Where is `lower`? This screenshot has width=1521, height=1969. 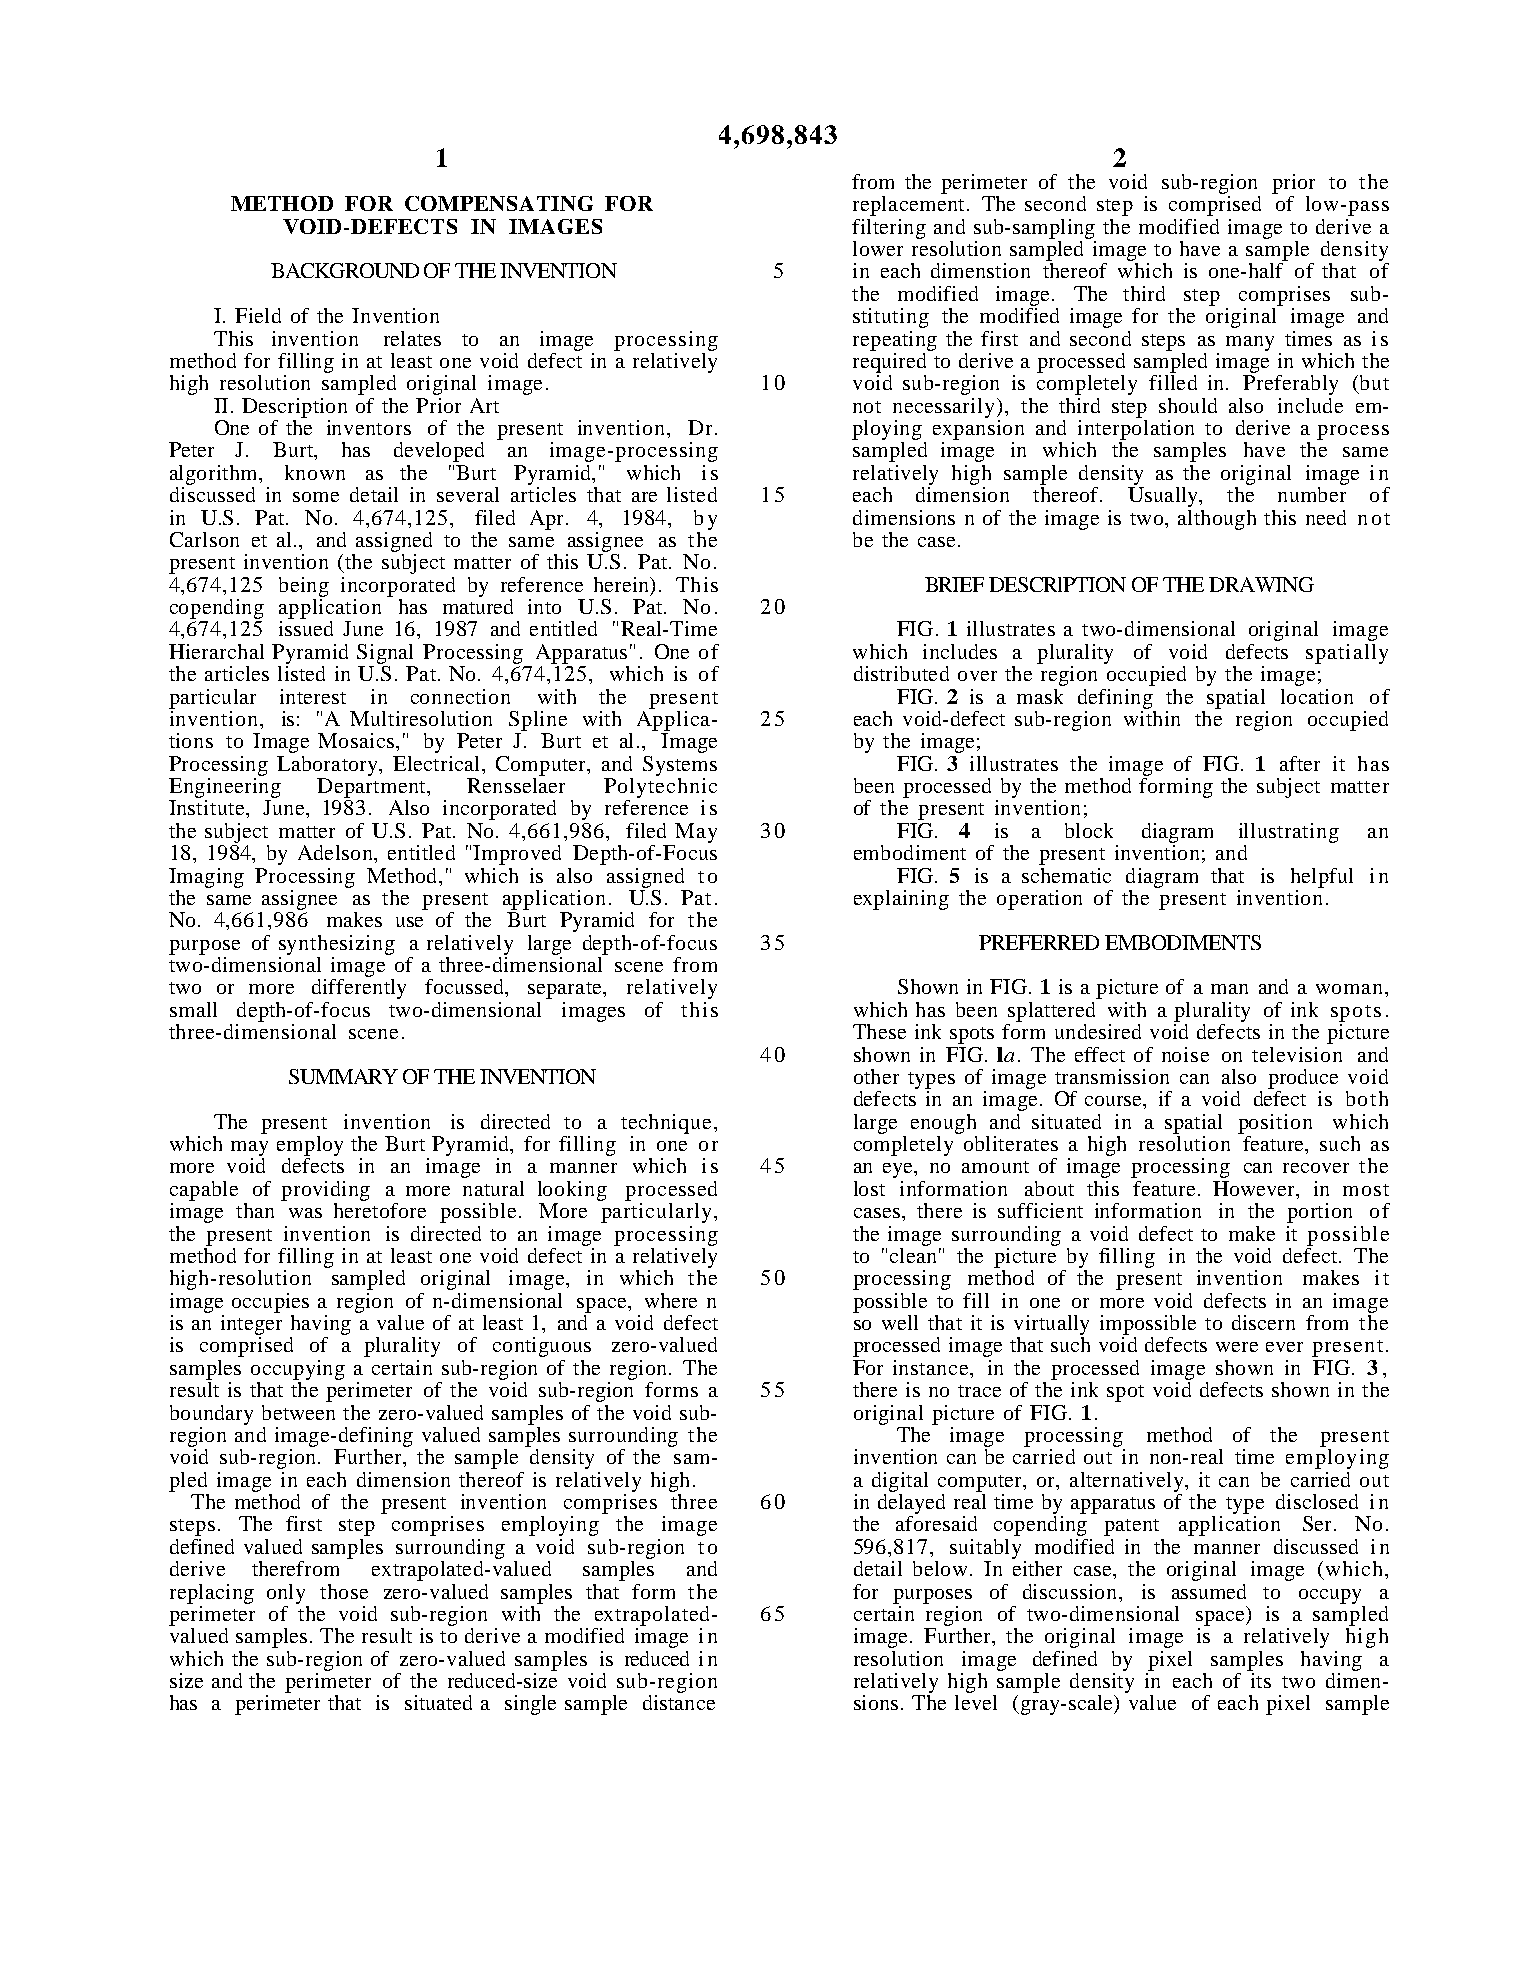
lower is located at coordinates (878, 248).
